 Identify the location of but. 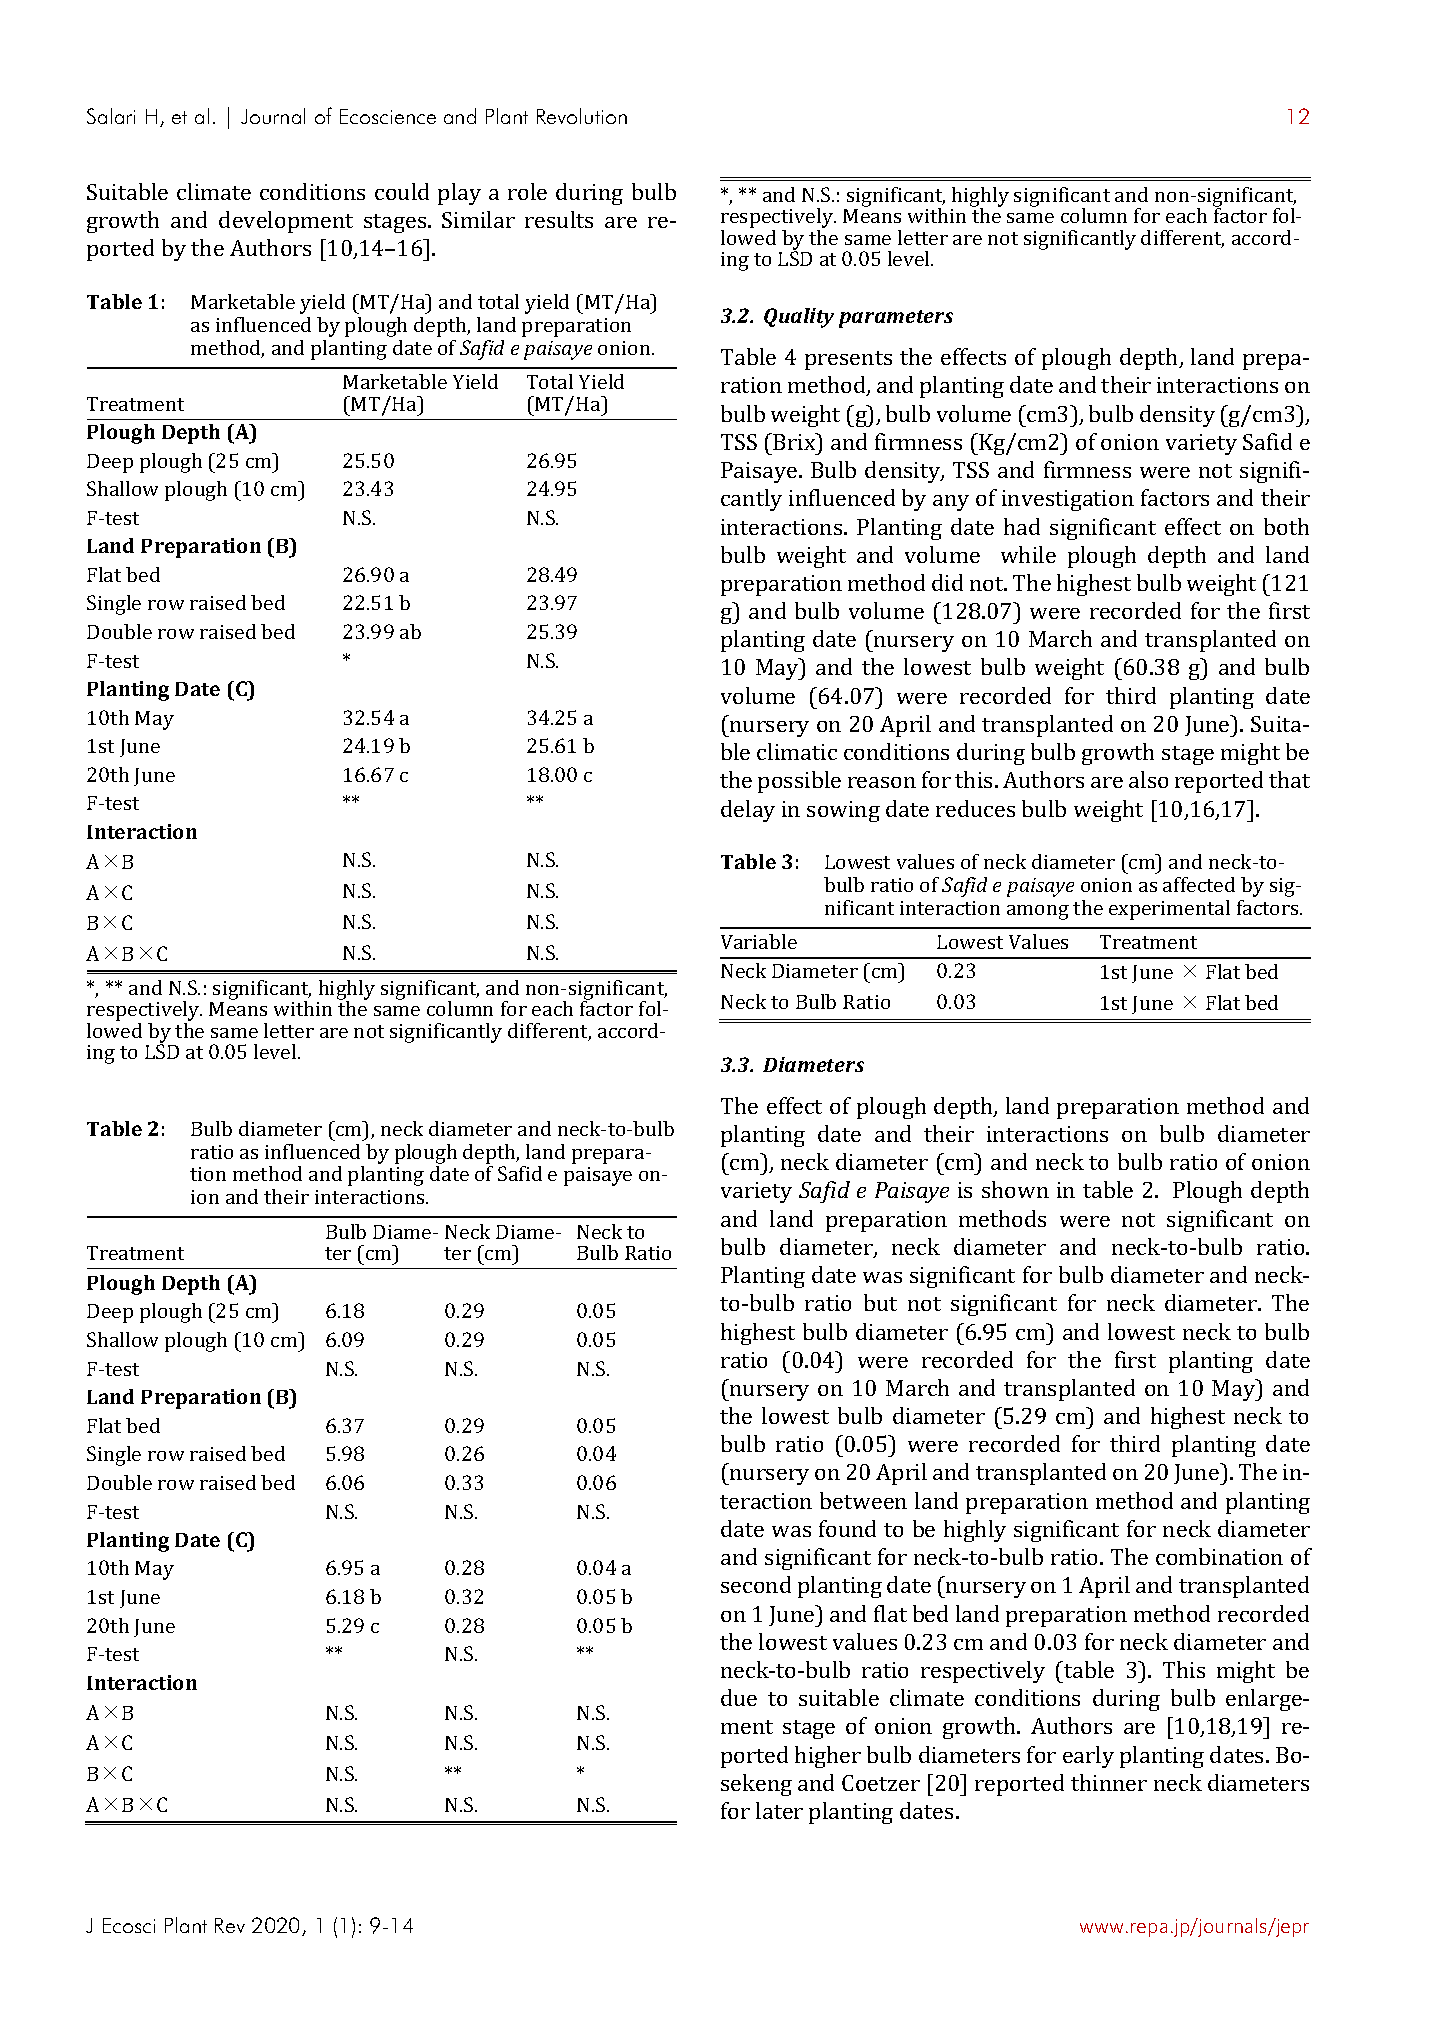
(880, 1302).
